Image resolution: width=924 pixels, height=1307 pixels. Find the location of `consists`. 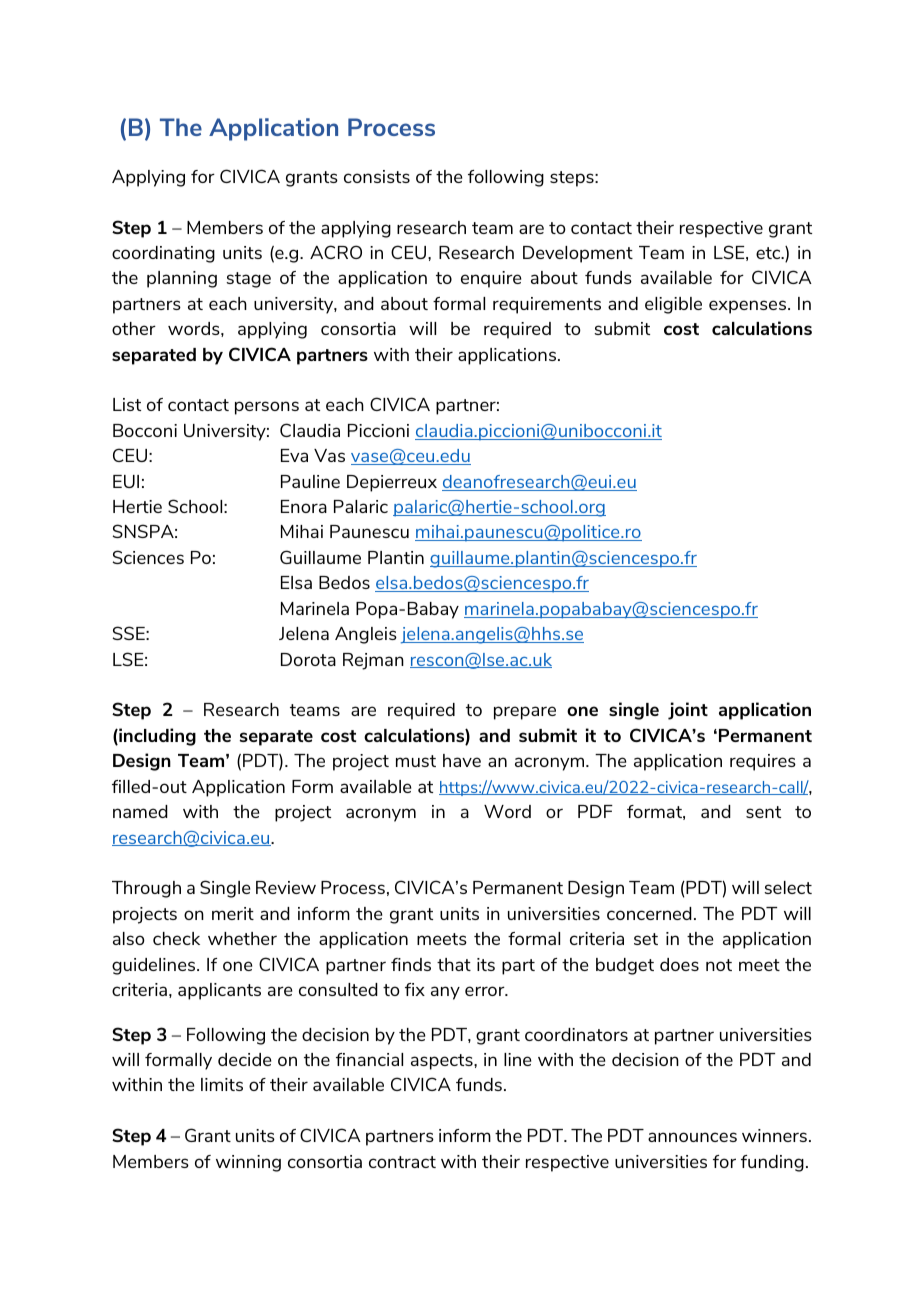

consists is located at coordinates (377, 176).
